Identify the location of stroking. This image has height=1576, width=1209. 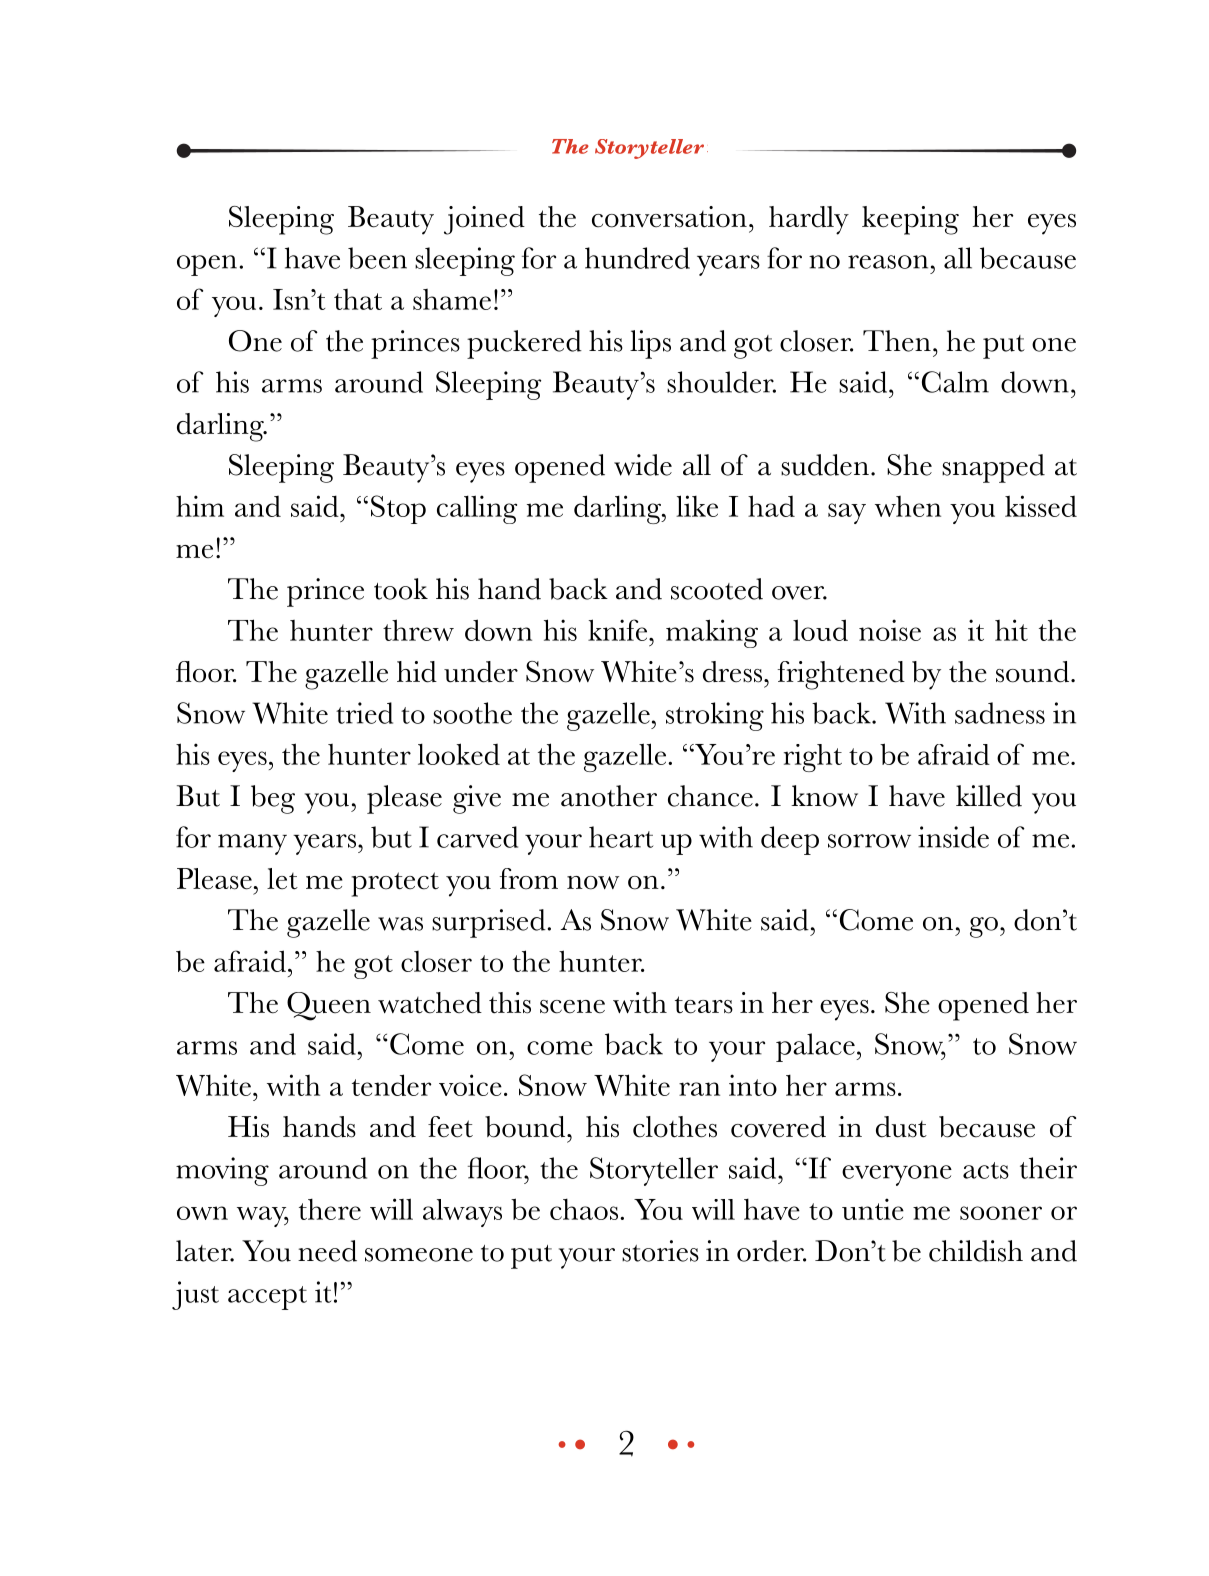
(715, 716).
